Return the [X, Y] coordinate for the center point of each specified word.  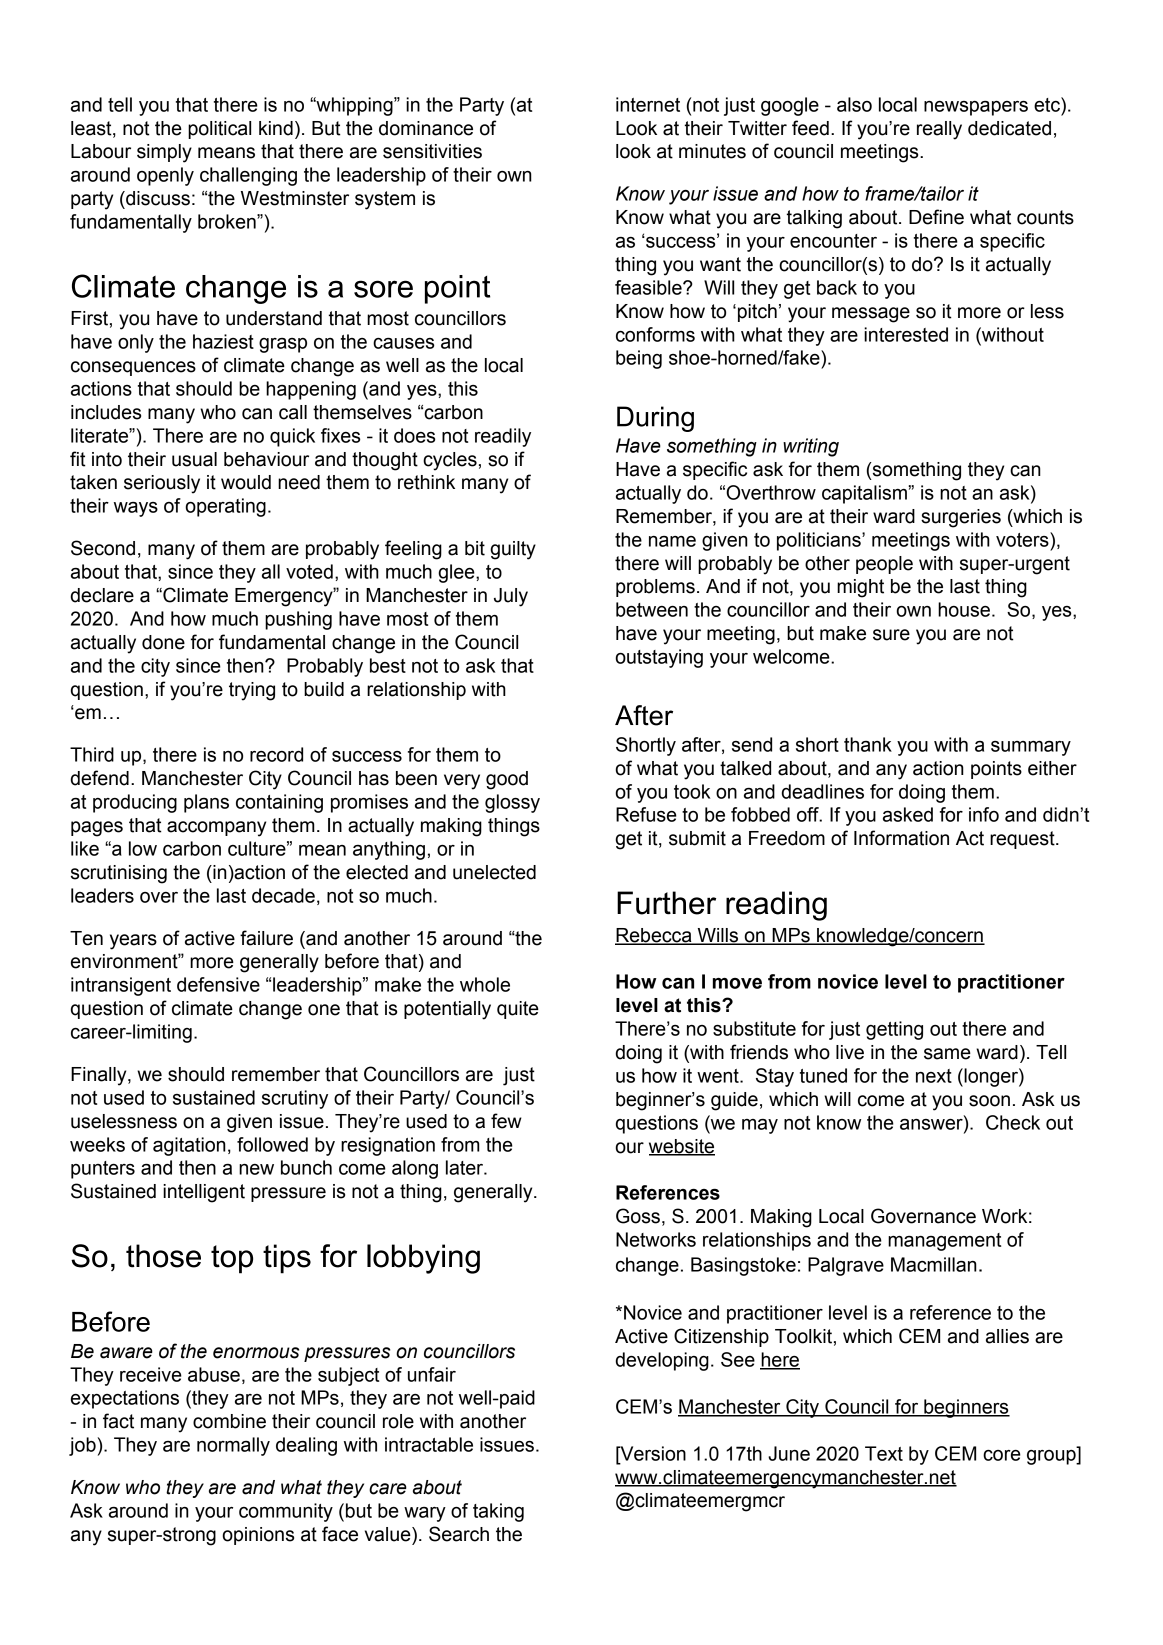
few [506, 1121]
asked [908, 814]
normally [233, 1446]
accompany [216, 829]
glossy [512, 803]
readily [503, 437]
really [939, 130]
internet [648, 104]
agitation [189, 1146]
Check [1013, 1122]
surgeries [961, 518]
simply [164, 153]
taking [498, 1512]
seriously [162, 484]
